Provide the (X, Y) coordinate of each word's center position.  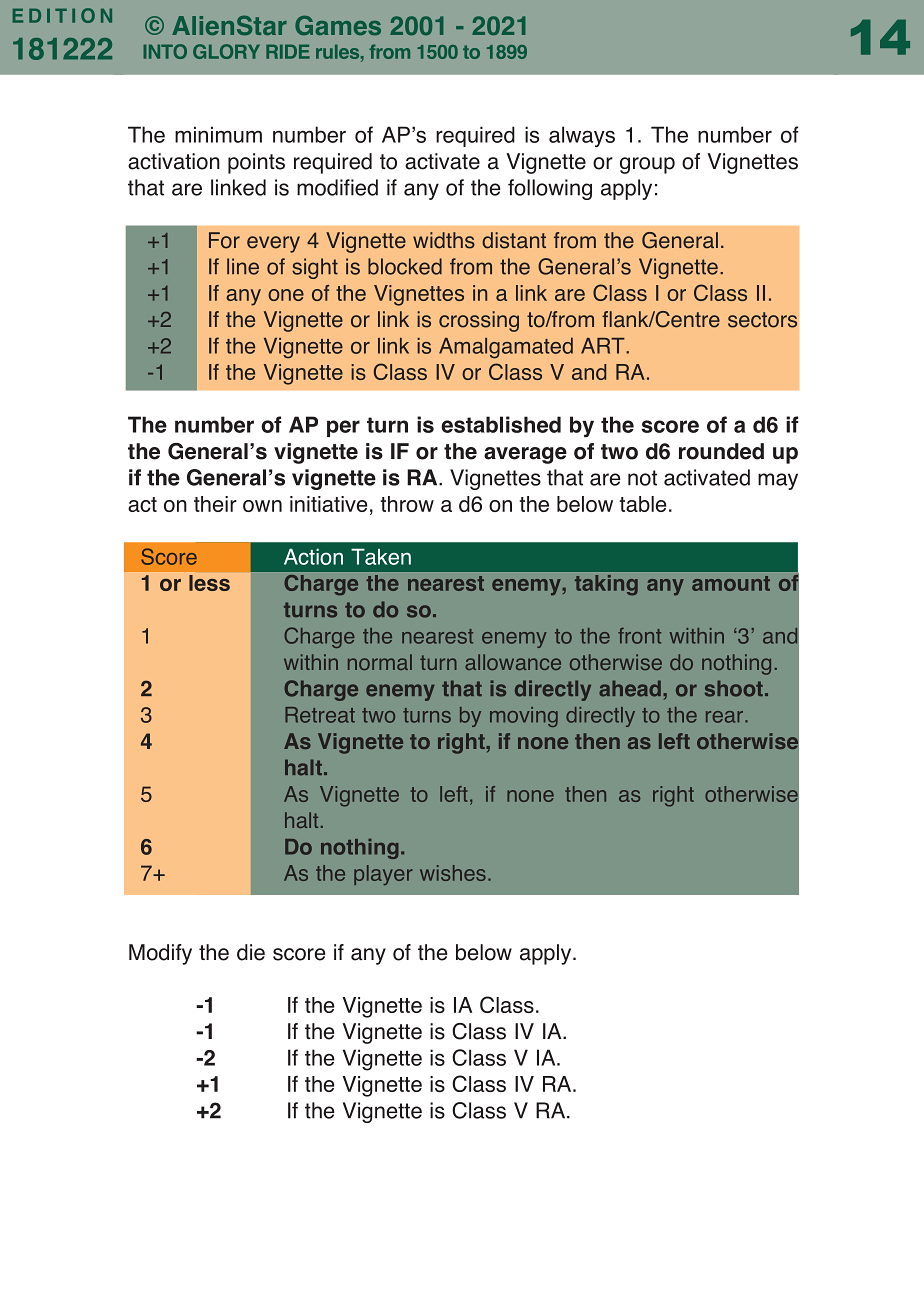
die (251, 952)
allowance (513, 662)
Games (338, 25)
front (639, 636)
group (647, 165)
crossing (479, 321)
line (243, 266)
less (209, 583)
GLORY (226, 51)
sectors (762, 320)
